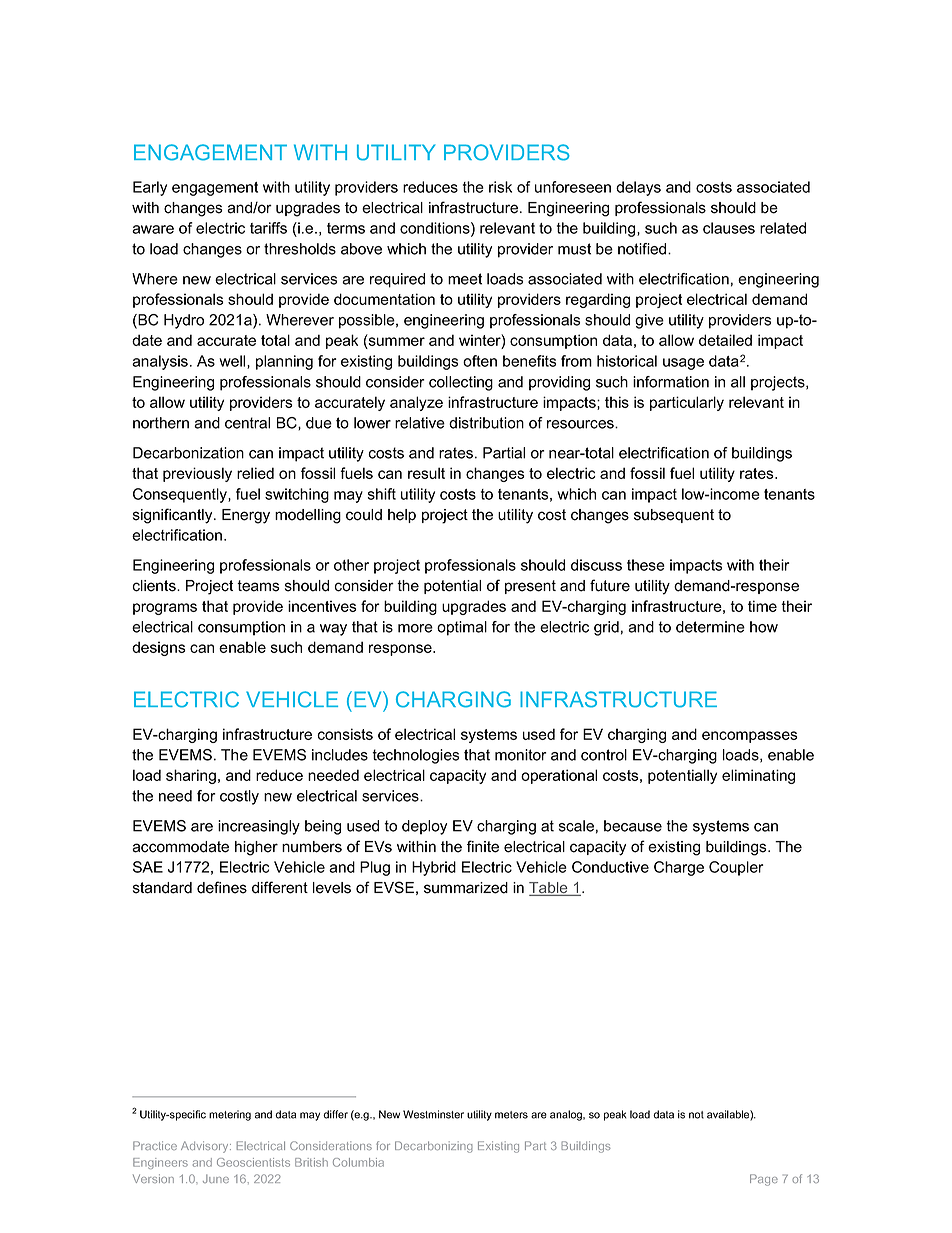  What do you see at coordinates (206, 1147) in the screenshot?
I see `Advisory` at bounding box center [206, 1147].
